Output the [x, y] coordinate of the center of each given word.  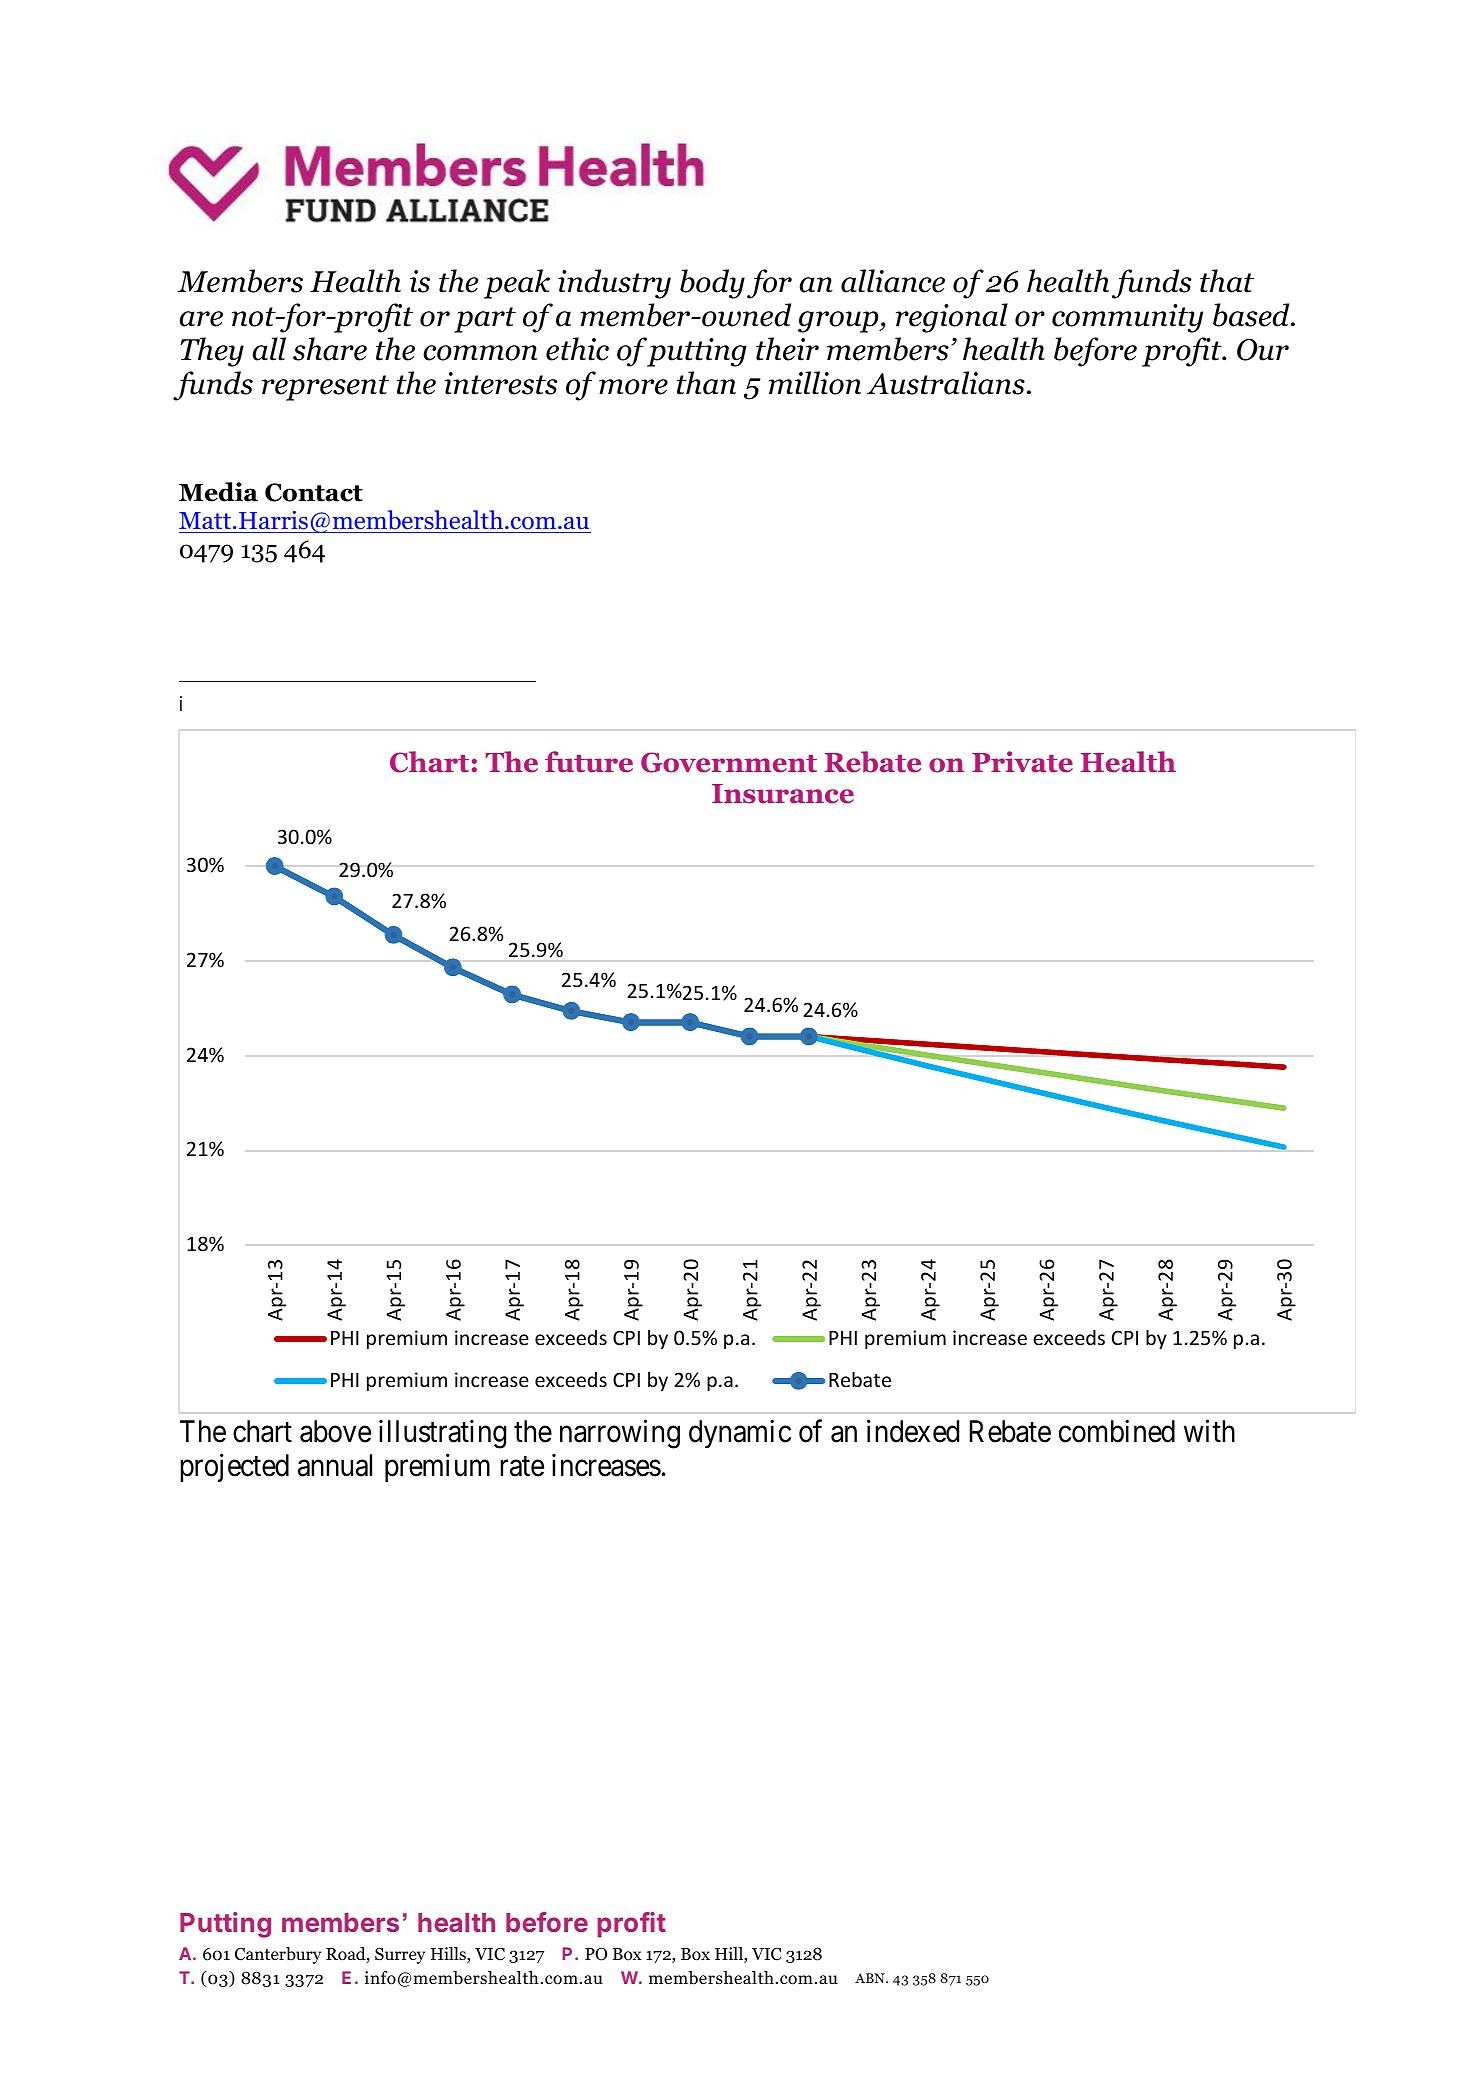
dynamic [740, 1433]
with [1209, 1430]
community [1127, 318]
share [330, 349]
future [589, 762]
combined [1117, 1431]
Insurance [783, 794]
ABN [871, 1978]
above [335, 1431]
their [787, 349]
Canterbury [278, 1955]
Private [1022, 762]
